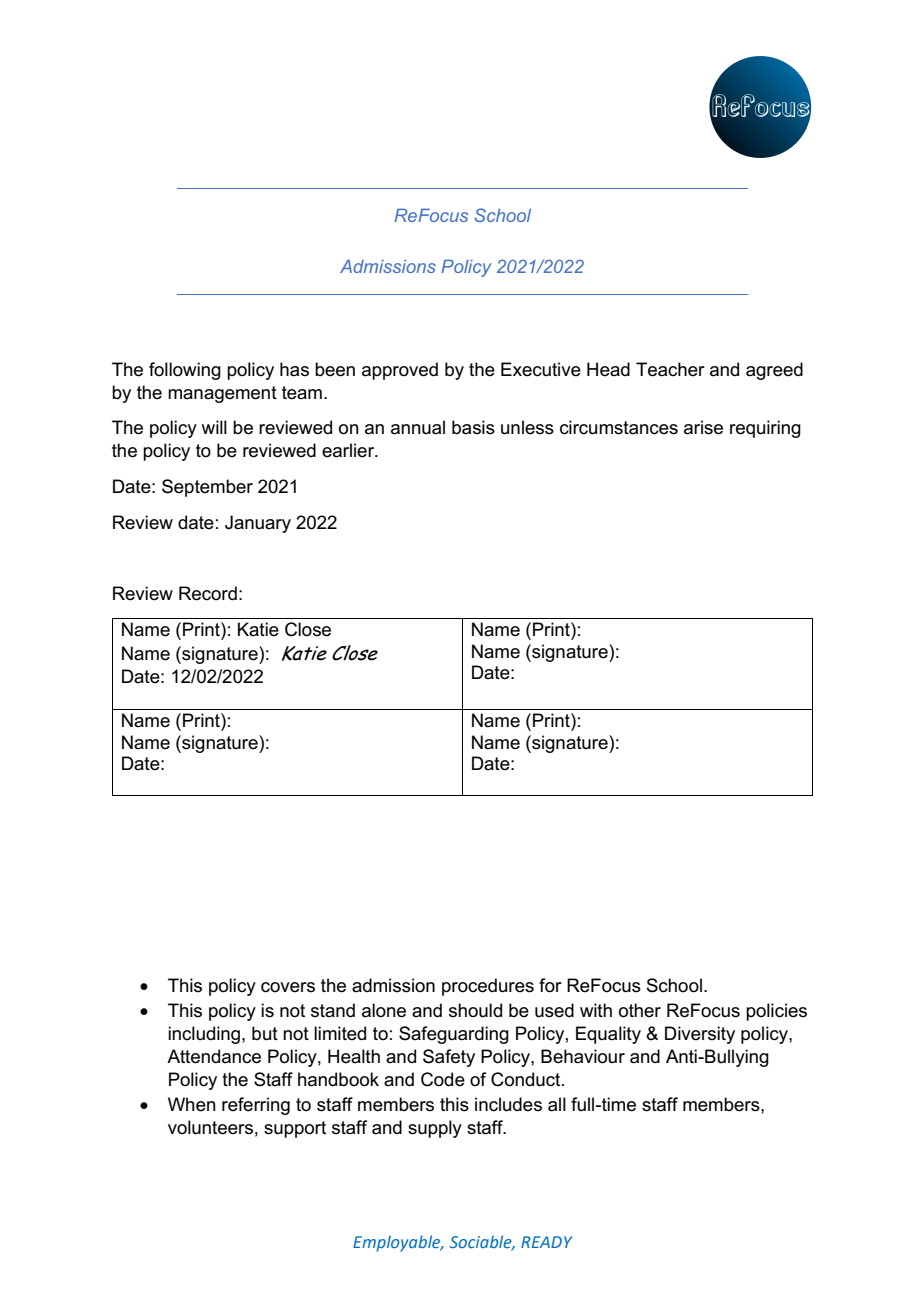 This image has width=924, height=1308. I want to click on basis, so click(473, 427).
